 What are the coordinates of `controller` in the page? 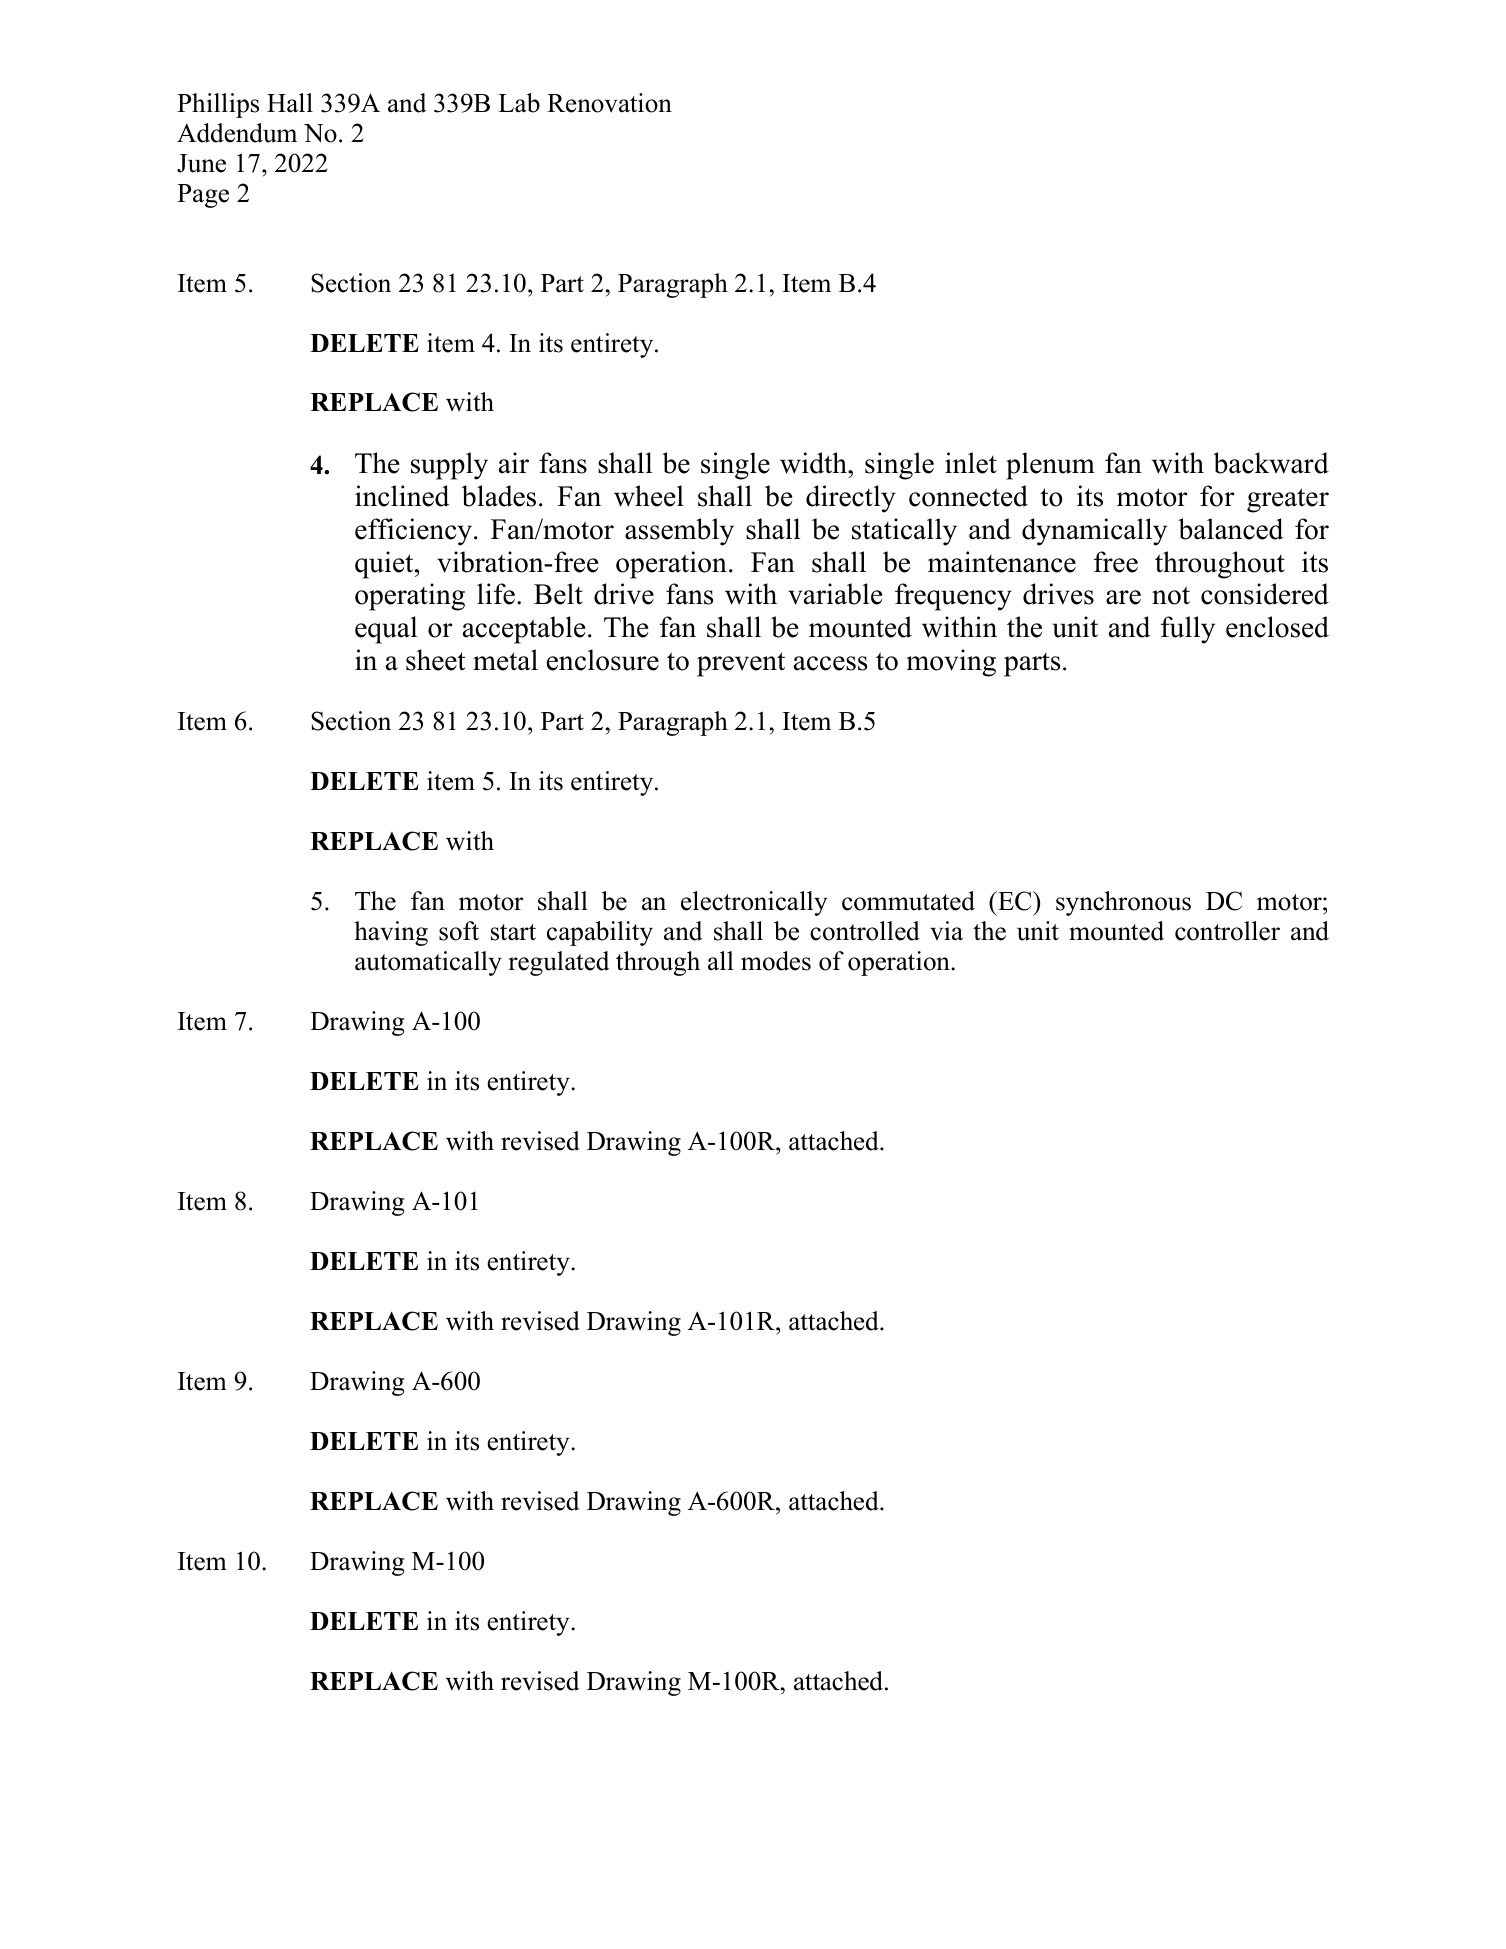 It's located at (1227, 931).
